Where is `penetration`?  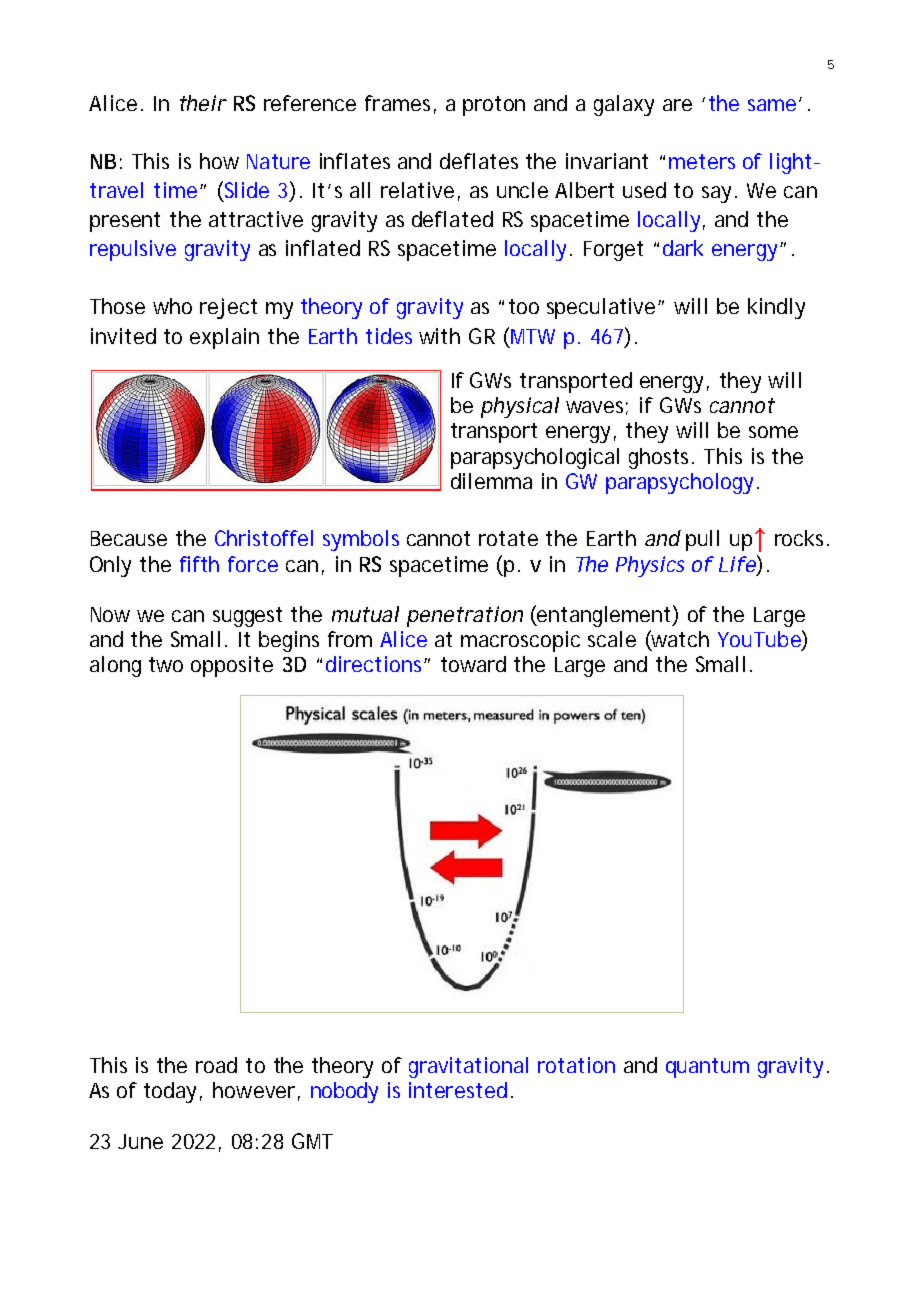
penetration is located at coordinates (465, 616).
